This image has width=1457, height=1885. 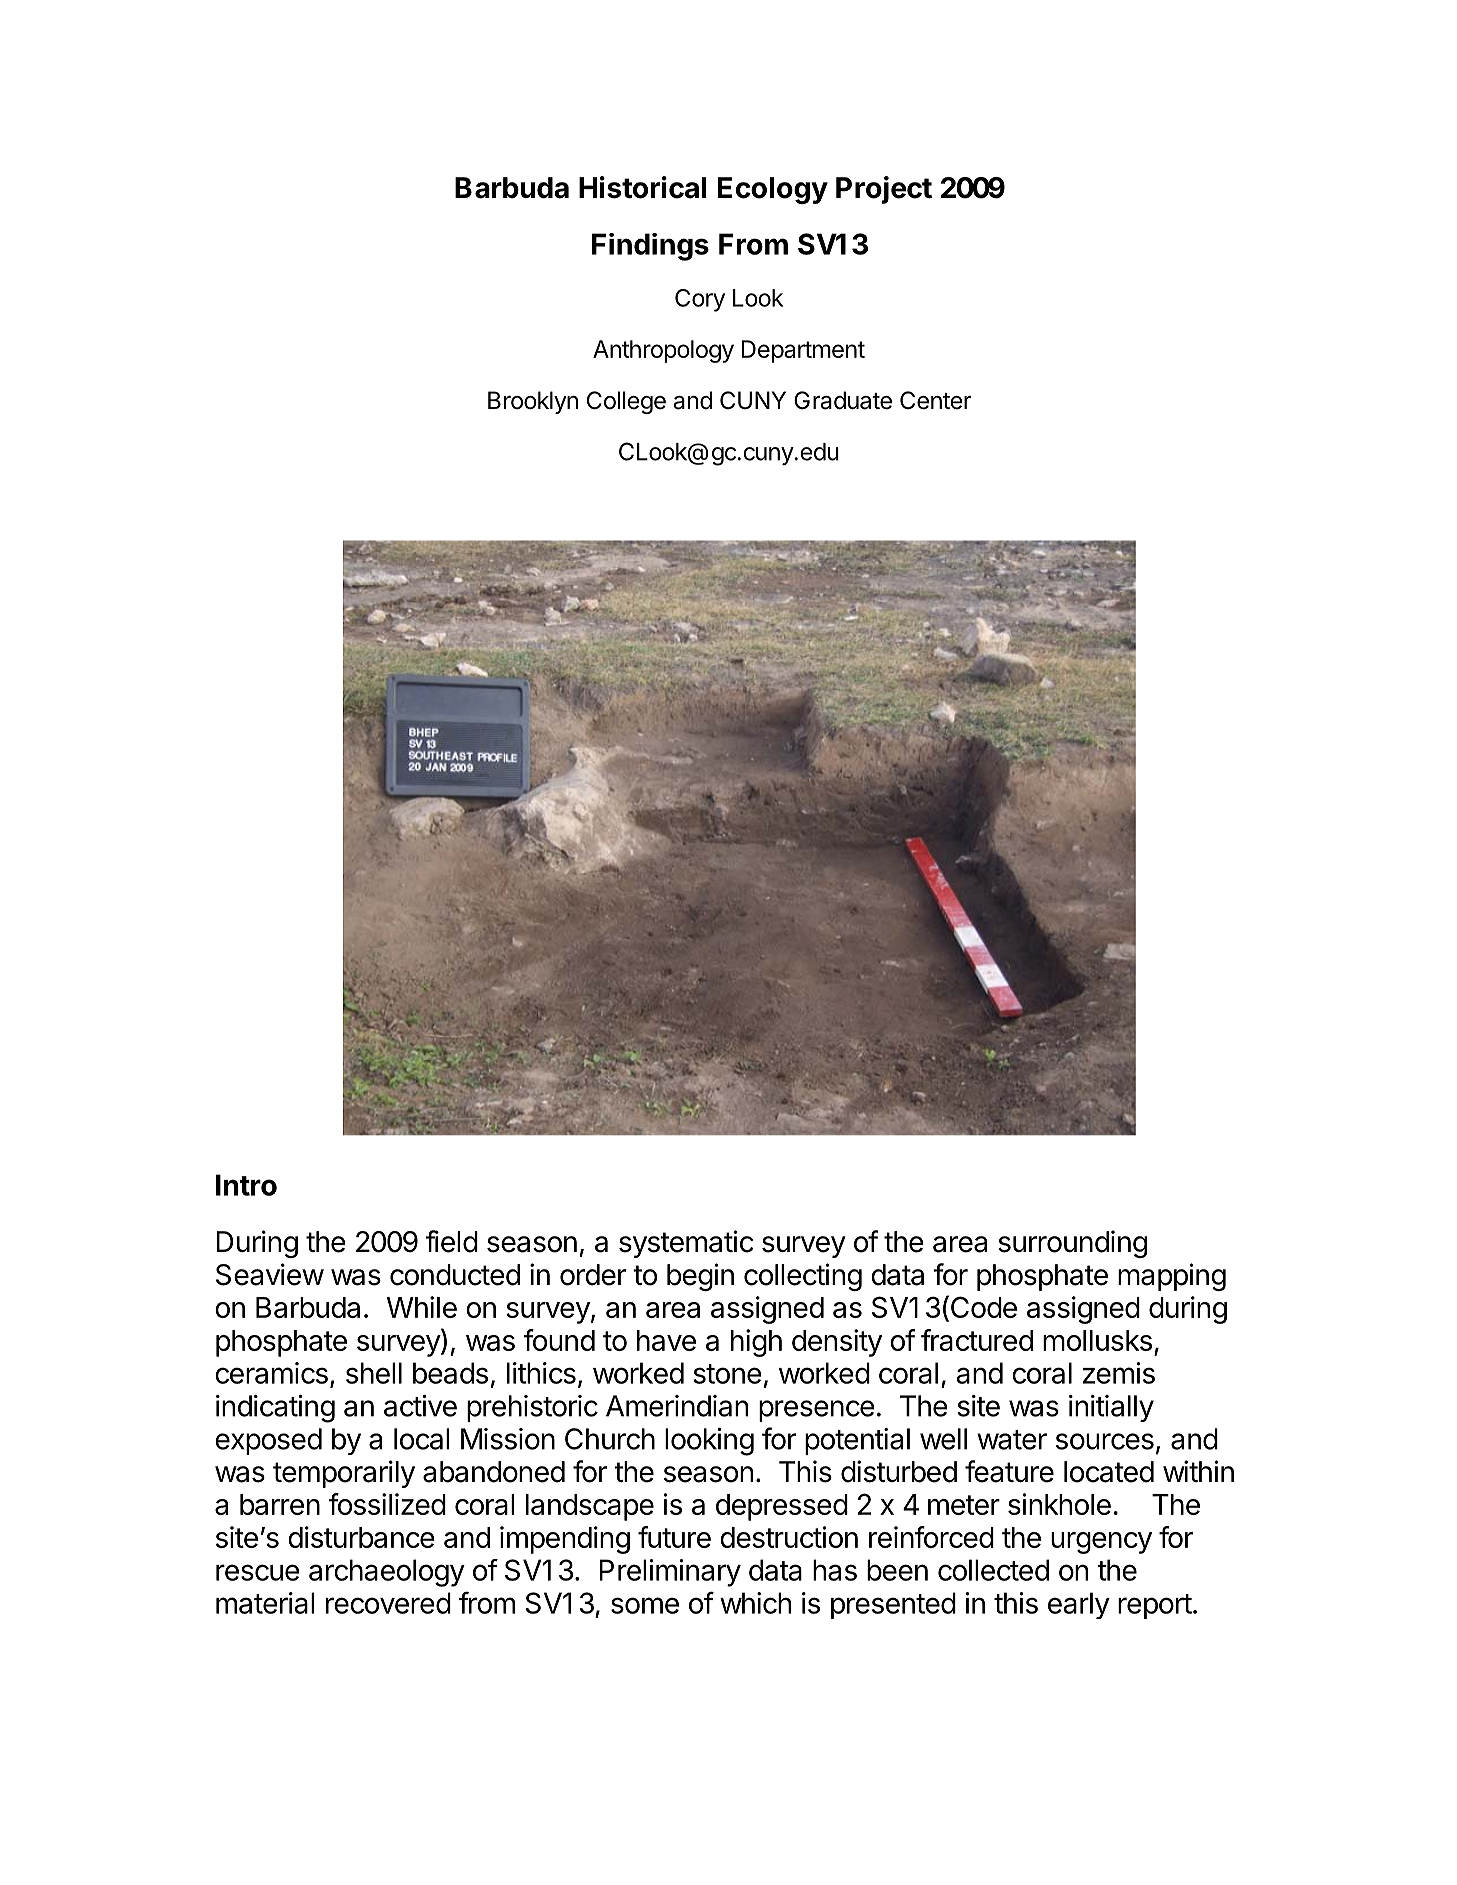 I want to click on archaeology, so click(x=387, y=1573).
